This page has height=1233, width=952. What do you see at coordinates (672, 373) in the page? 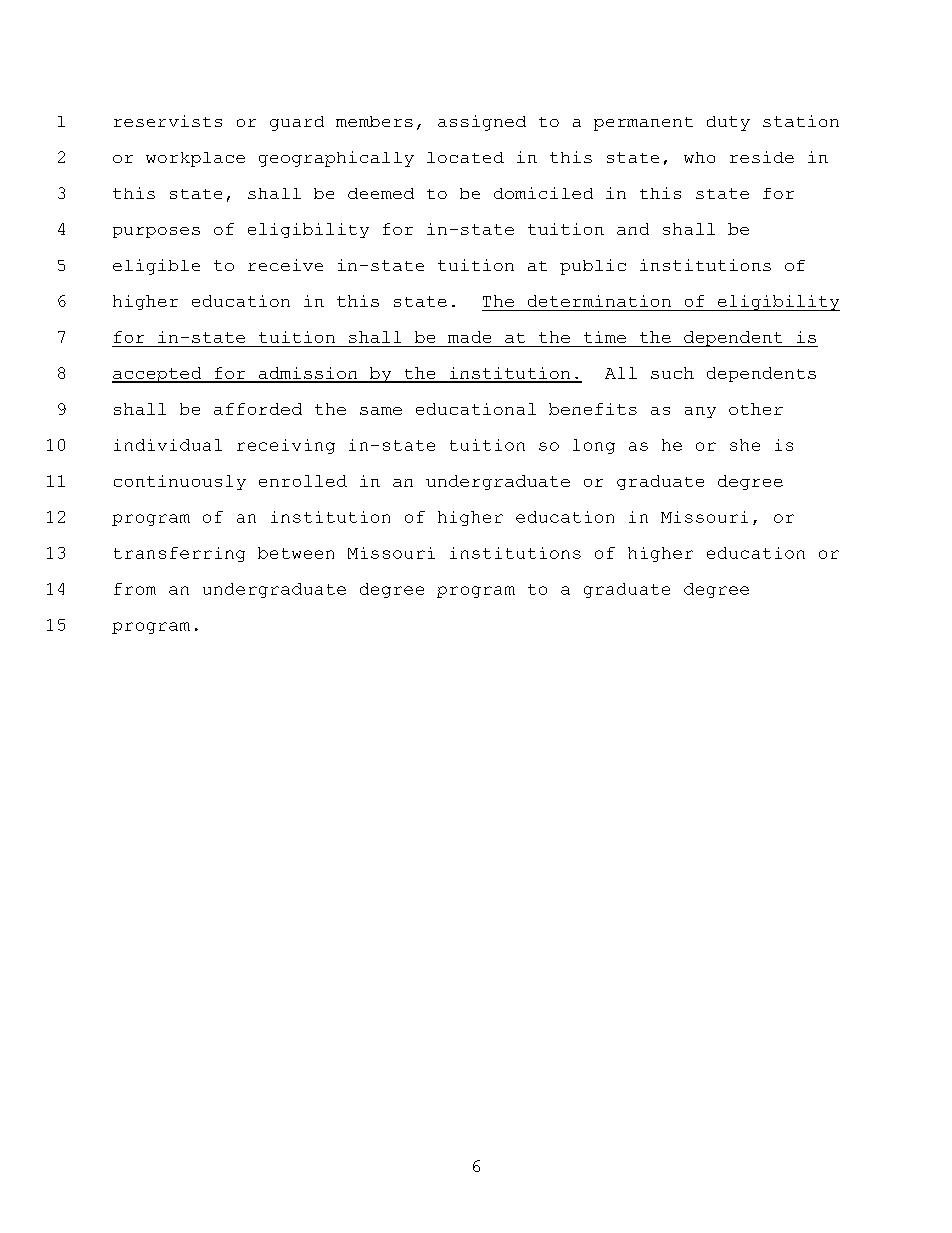
I see `such` at bounding box center [672, 373].
